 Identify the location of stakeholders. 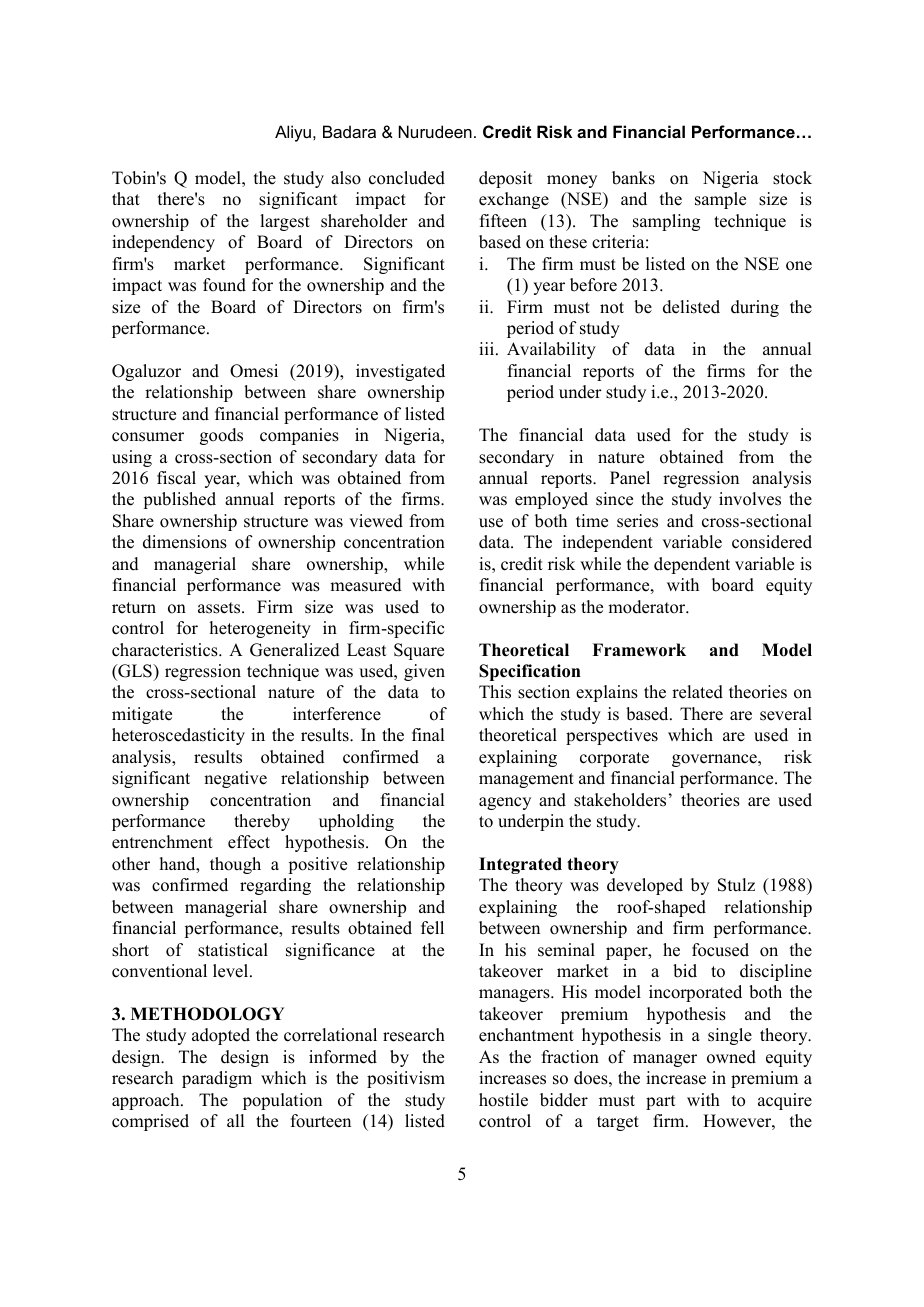
(620, 800).
